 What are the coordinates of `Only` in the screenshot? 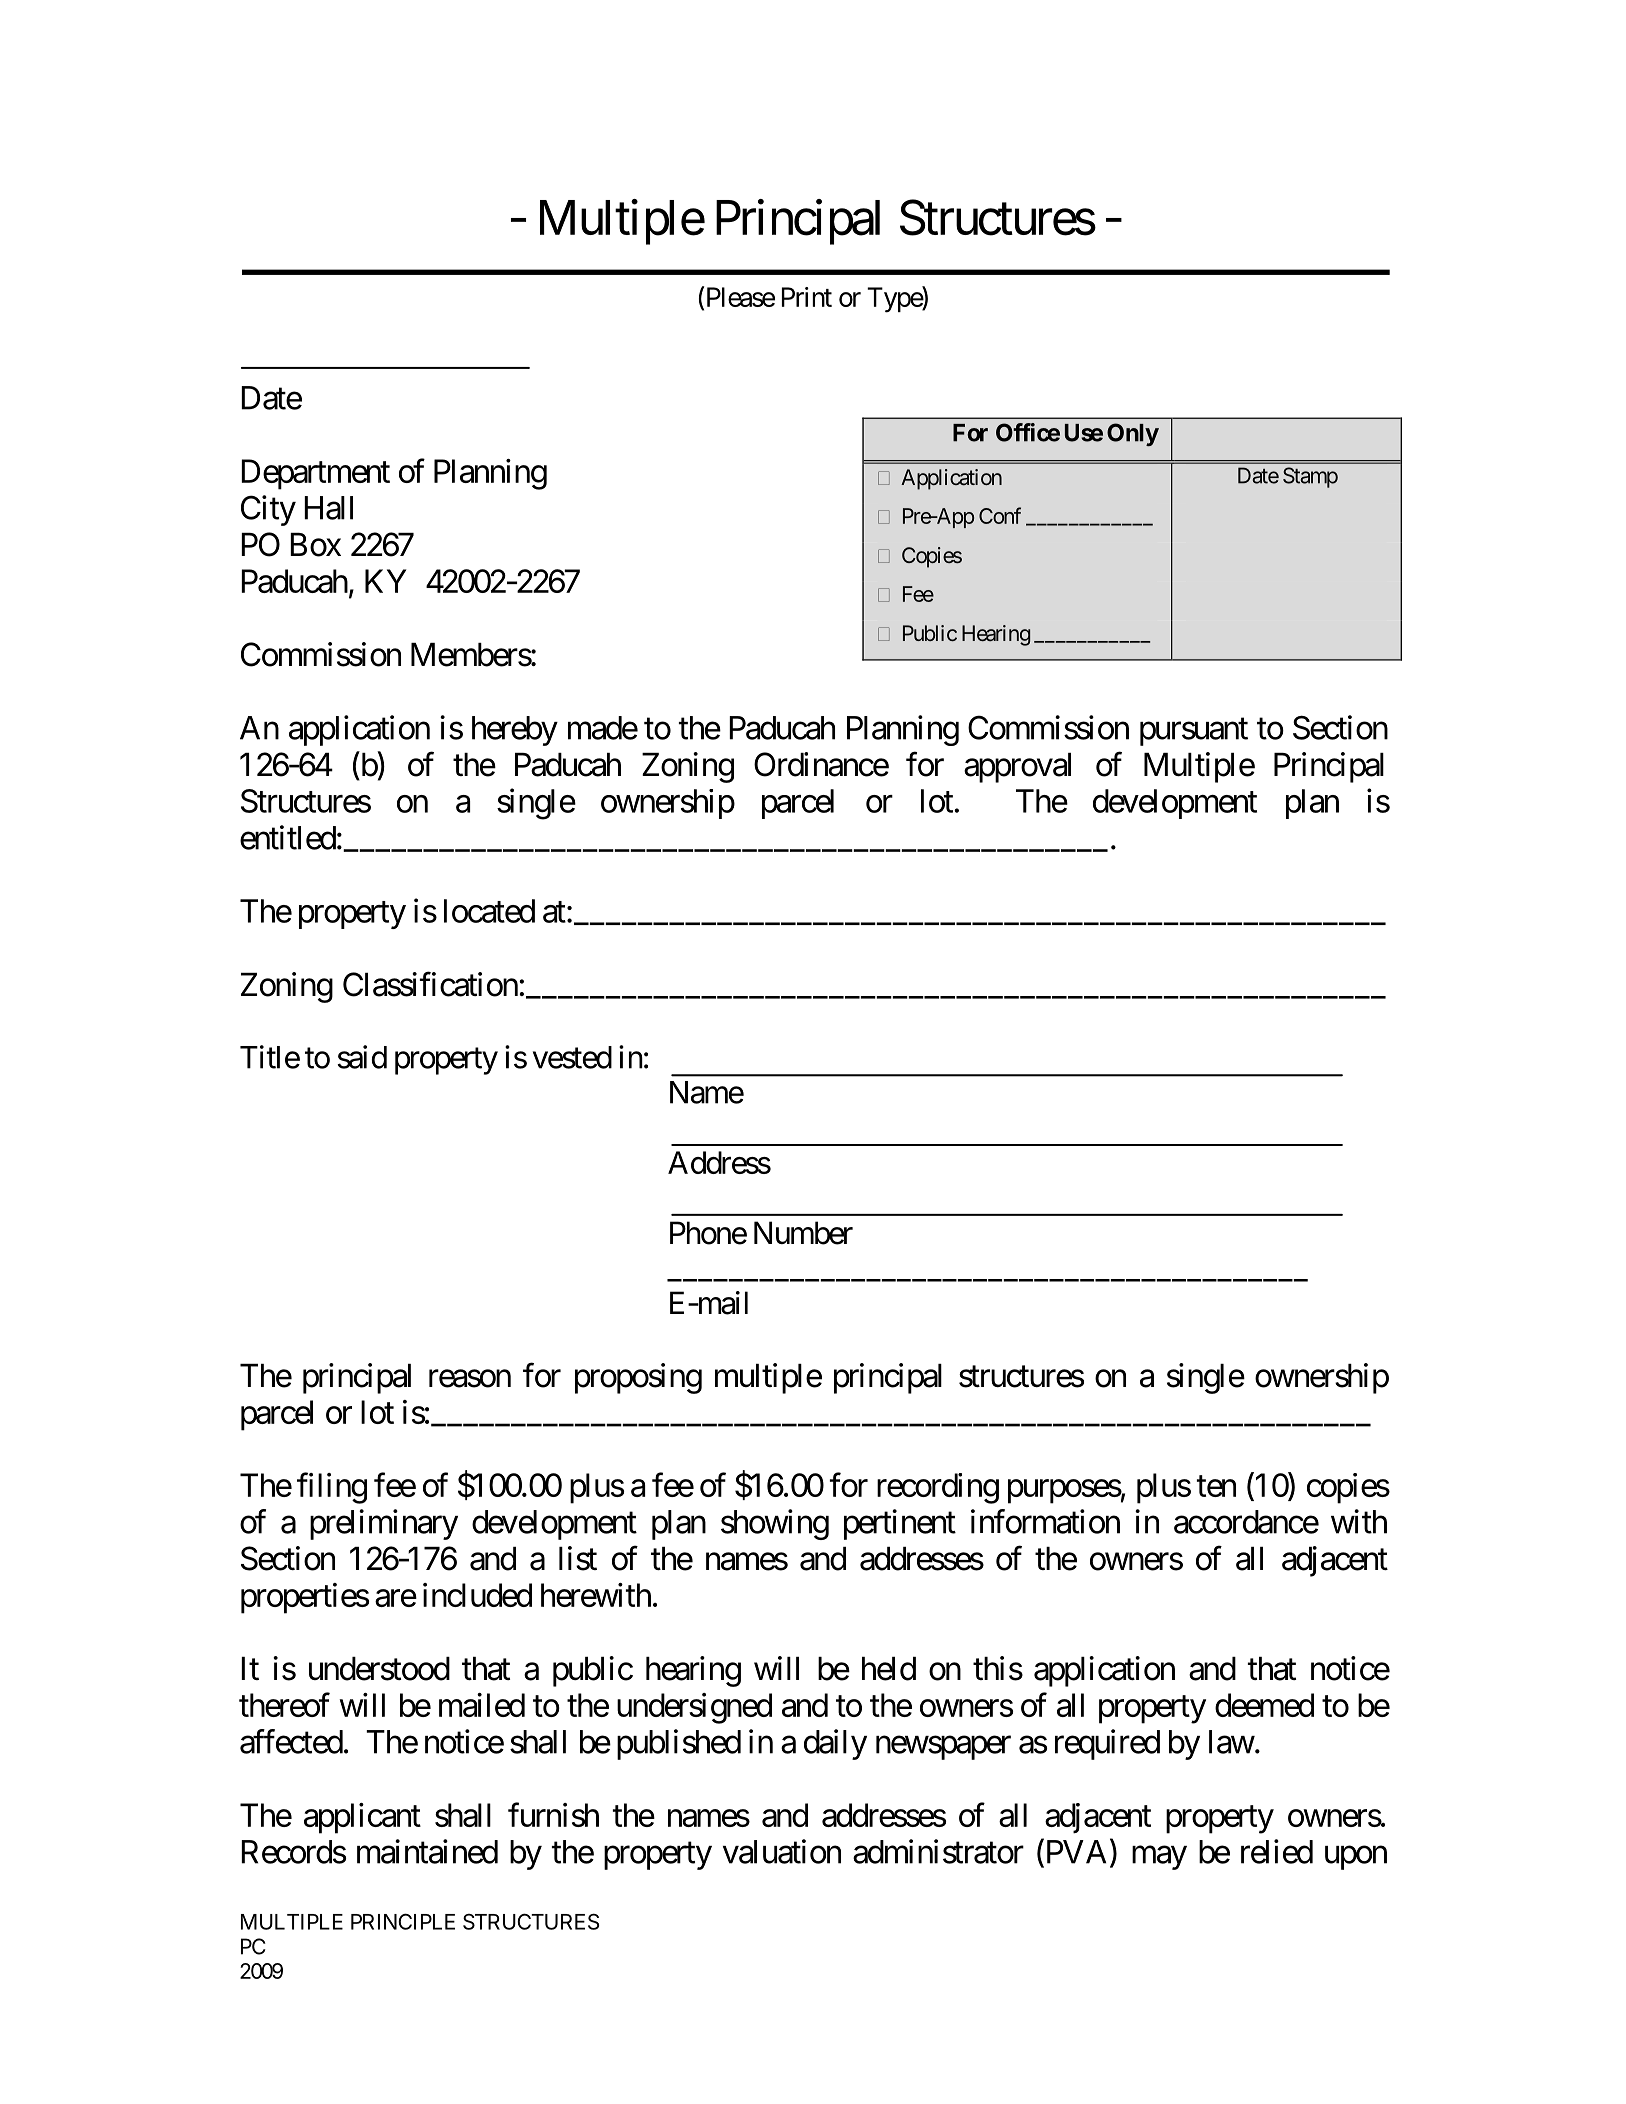 It's located at (1133, 434).
